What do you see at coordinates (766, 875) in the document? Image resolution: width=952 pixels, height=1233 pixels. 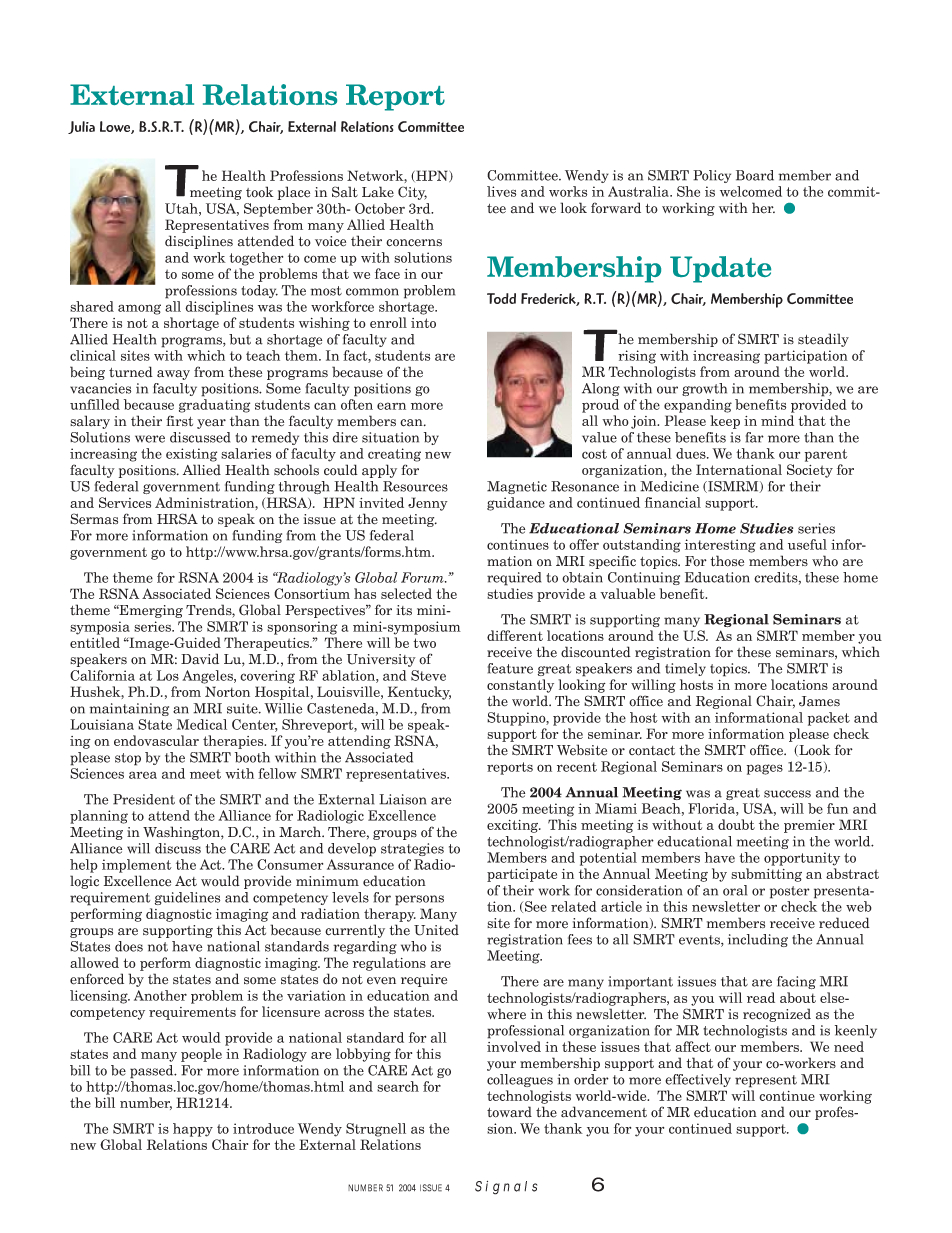 I see `submitting` at bounding box center [766, 875].
